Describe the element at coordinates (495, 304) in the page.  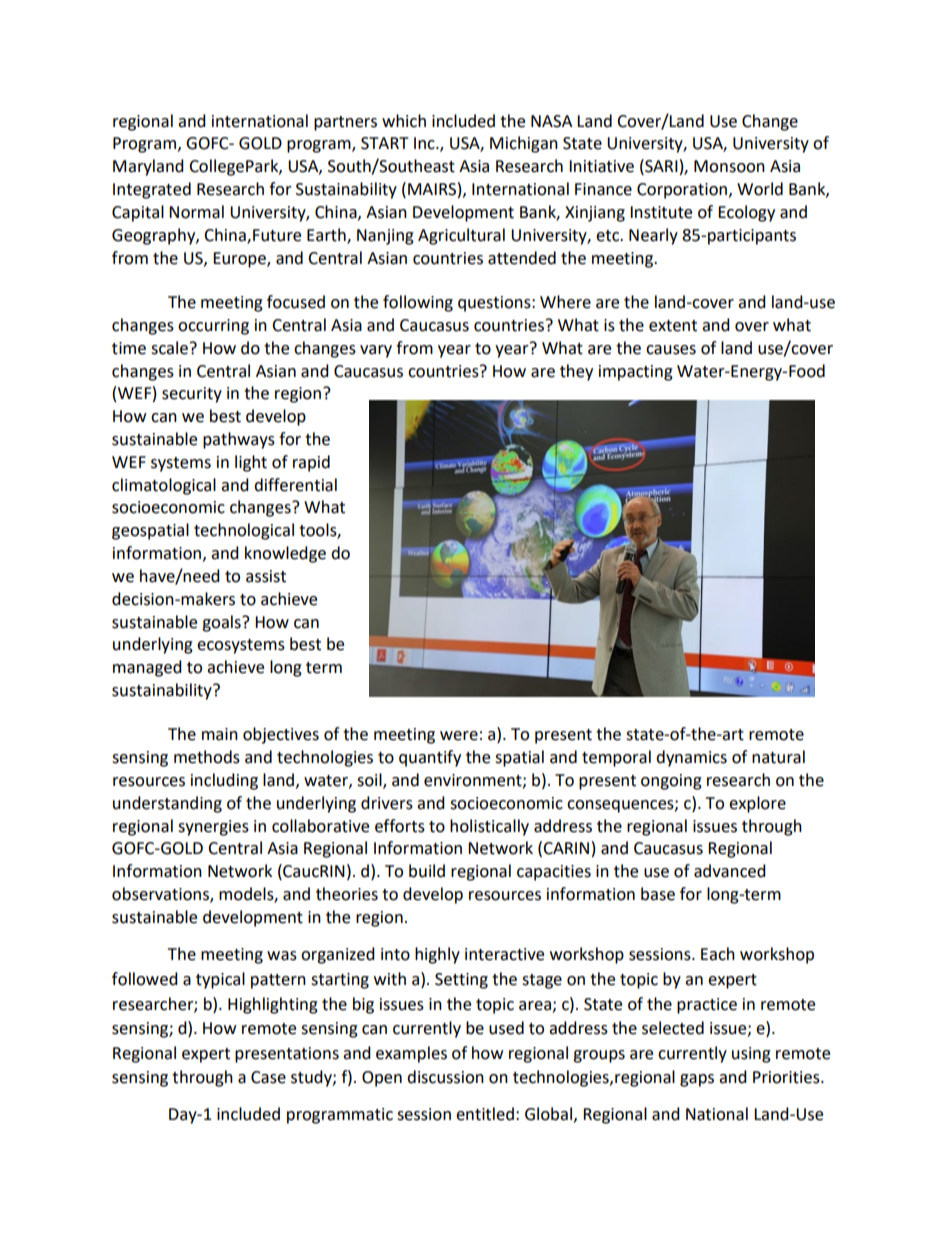
I see `questions` at that location.
